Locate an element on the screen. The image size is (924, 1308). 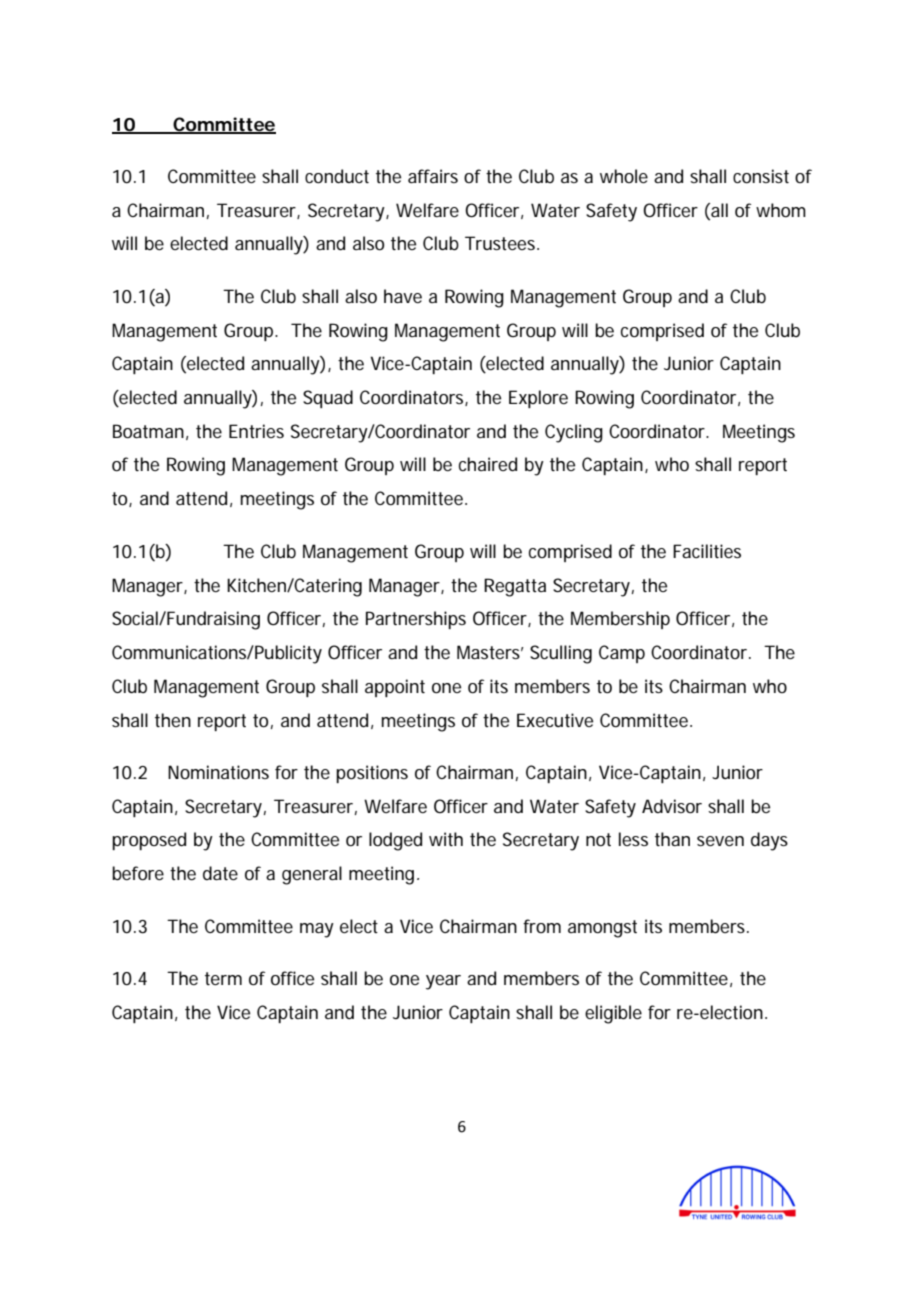
chaired is located at coordinates (488, 464).
